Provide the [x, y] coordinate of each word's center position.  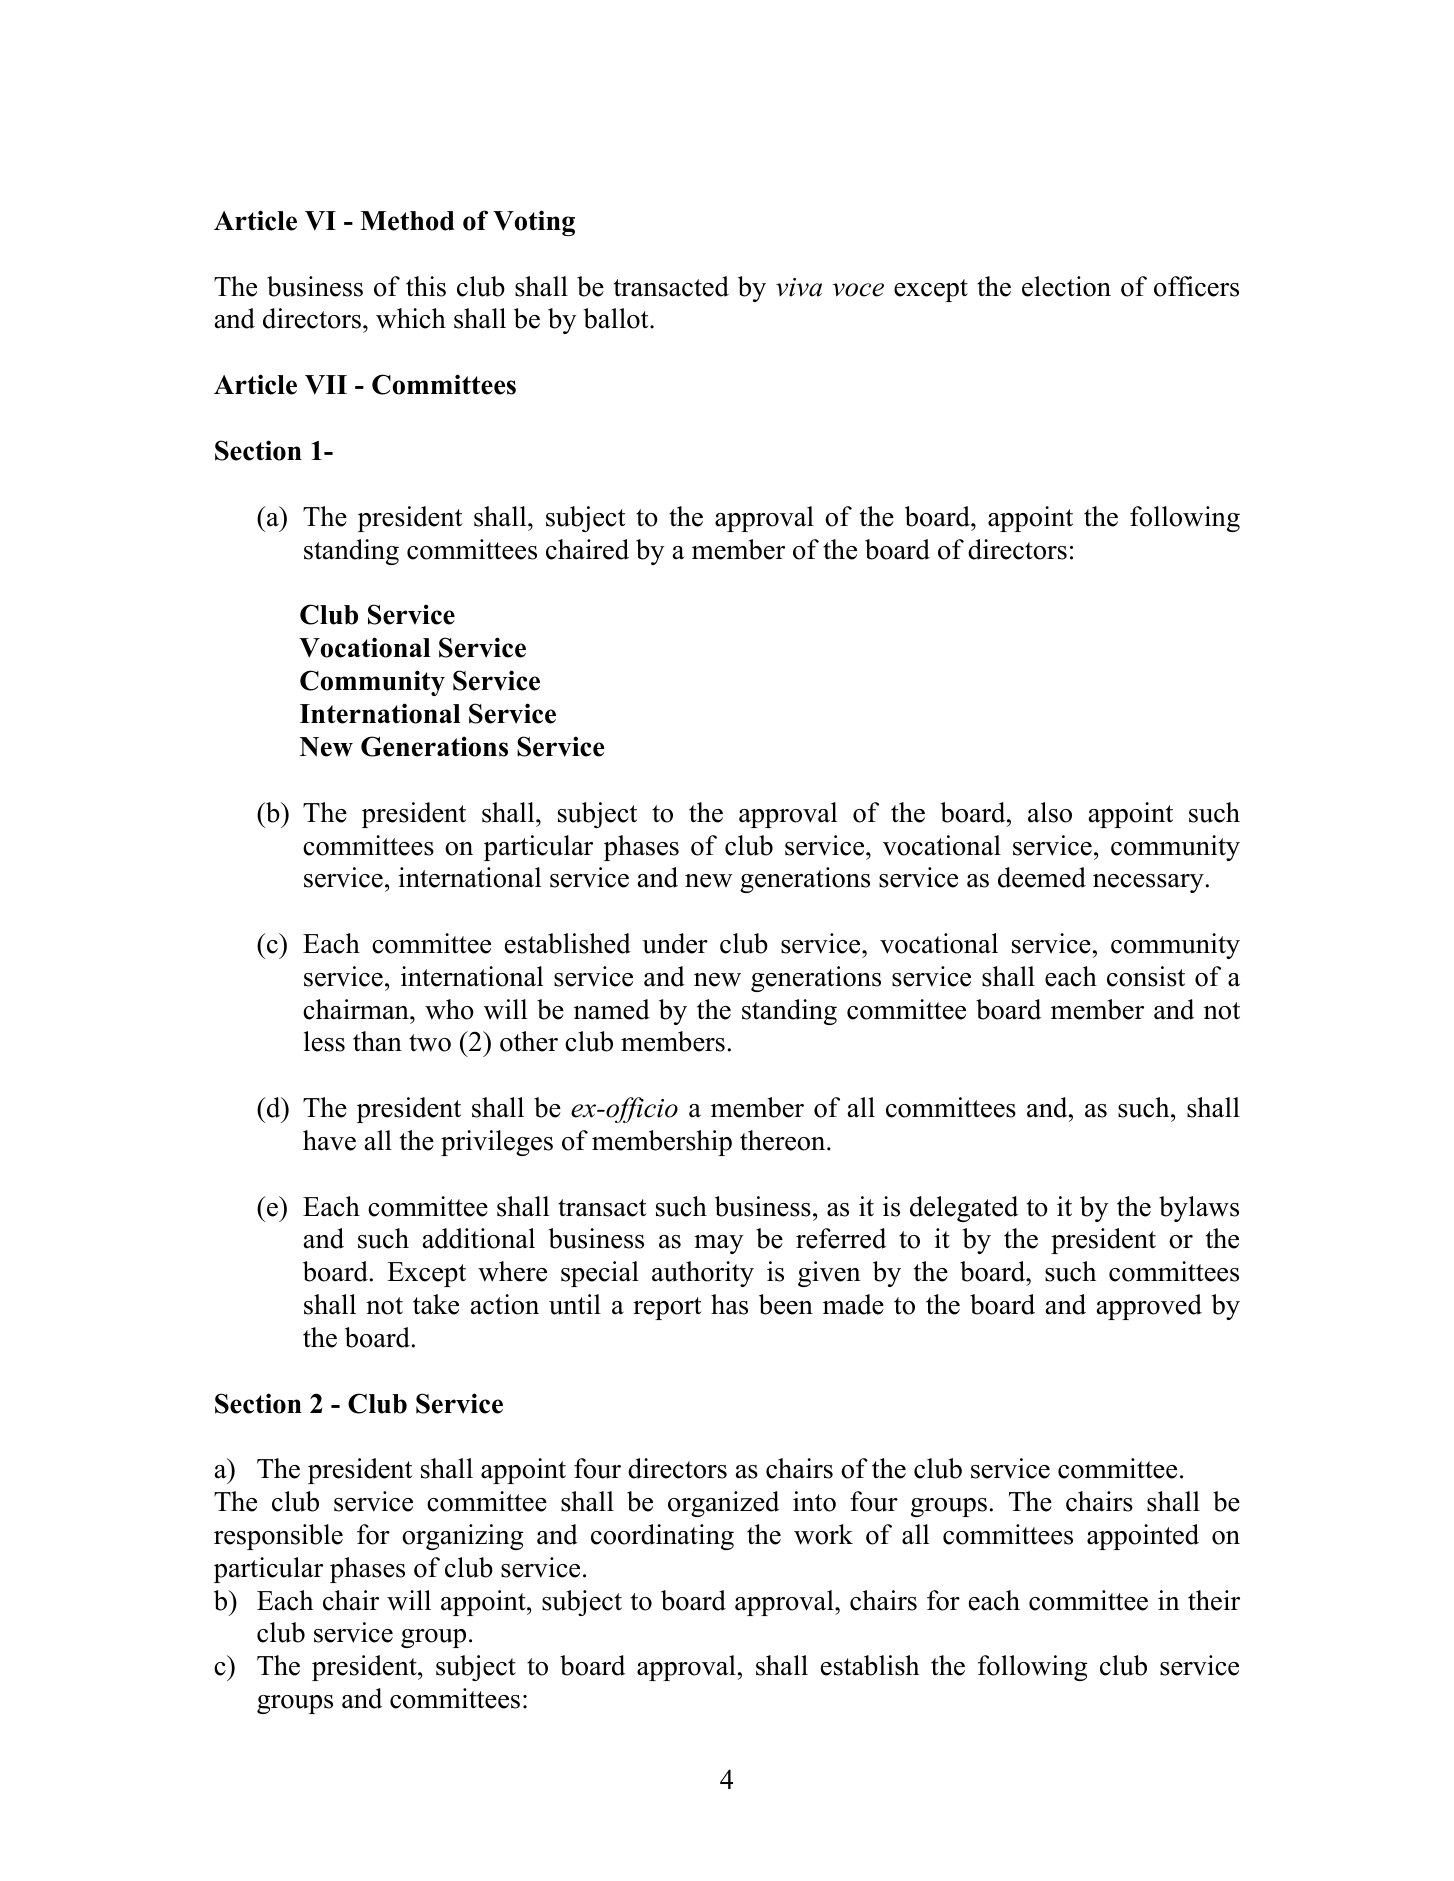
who [449, 1009]
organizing [462, 1537]
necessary [1148, 883]
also [1050, 812]
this [426, 286]
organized [723, 1504]
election [1066, 286]
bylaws [1199, 1209]
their [1214, 1600]
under [675, 943]
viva [799, 287]
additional [479, 1238]
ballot [617, 318]
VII [326, 385]
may [718, 1244]
